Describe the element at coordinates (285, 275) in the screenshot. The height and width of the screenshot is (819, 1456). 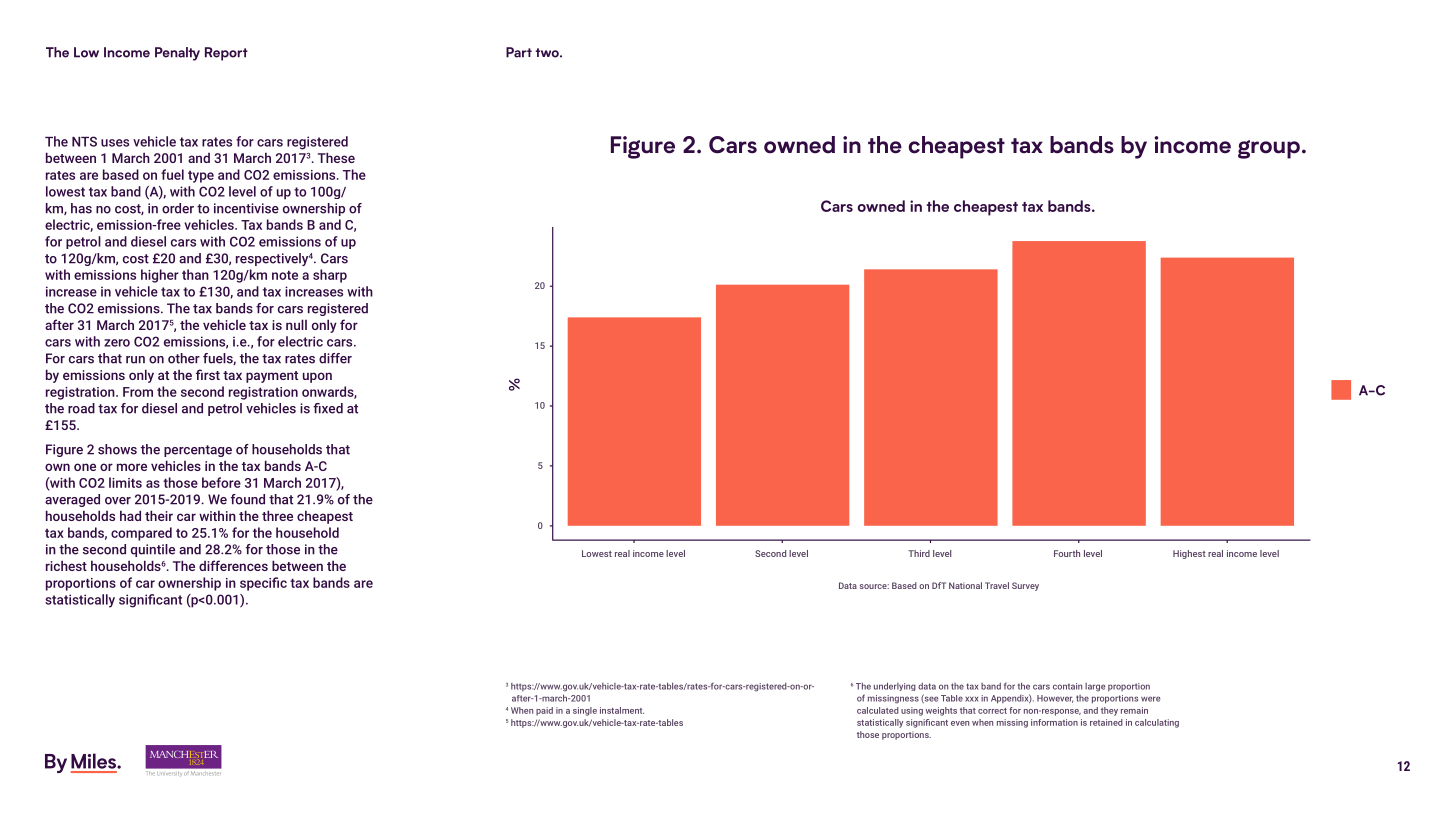
I see `note` at that location.
